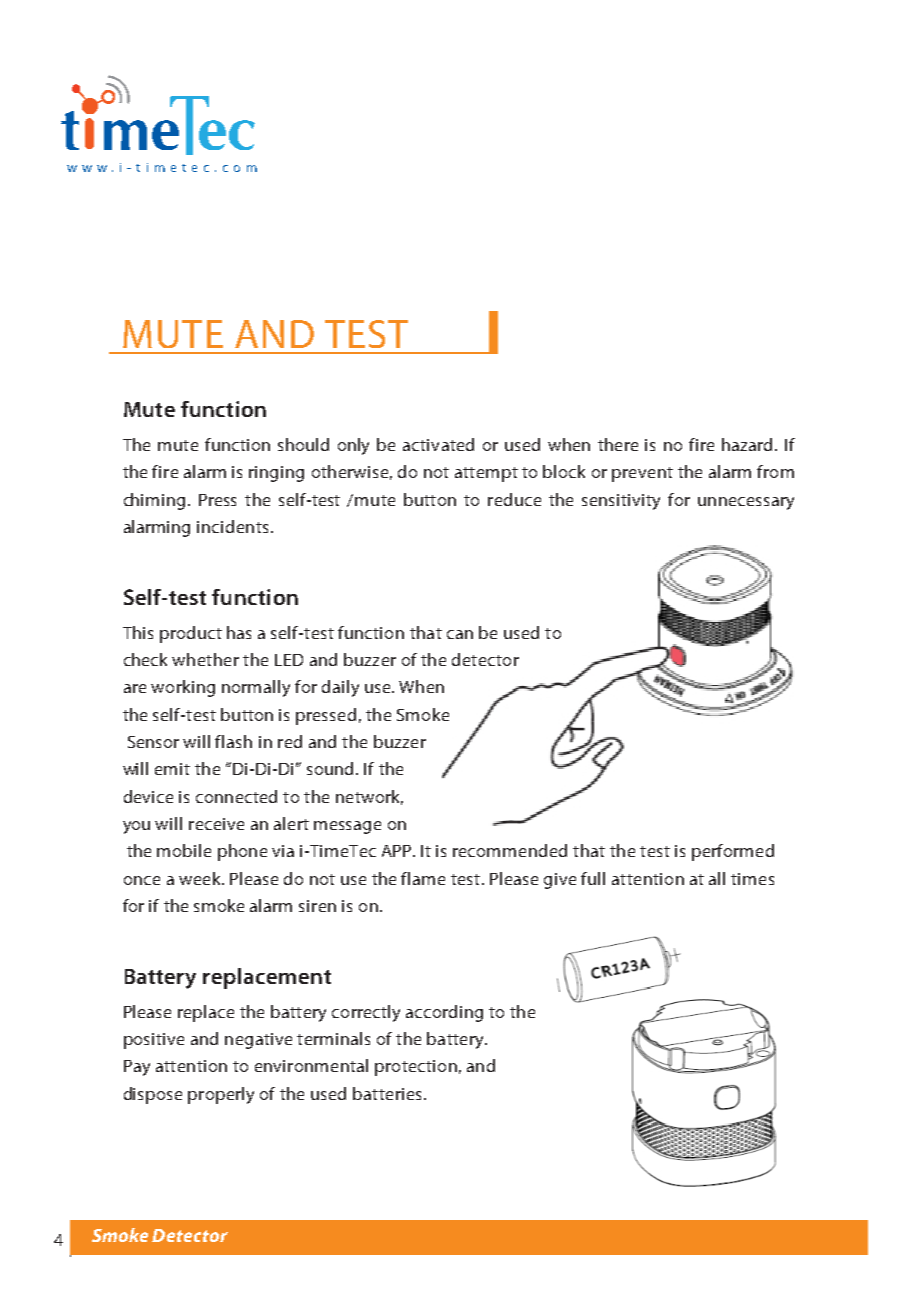 The height and width of the screenshot is (1300, 924). I want to click on emit, so click(172, 769).
